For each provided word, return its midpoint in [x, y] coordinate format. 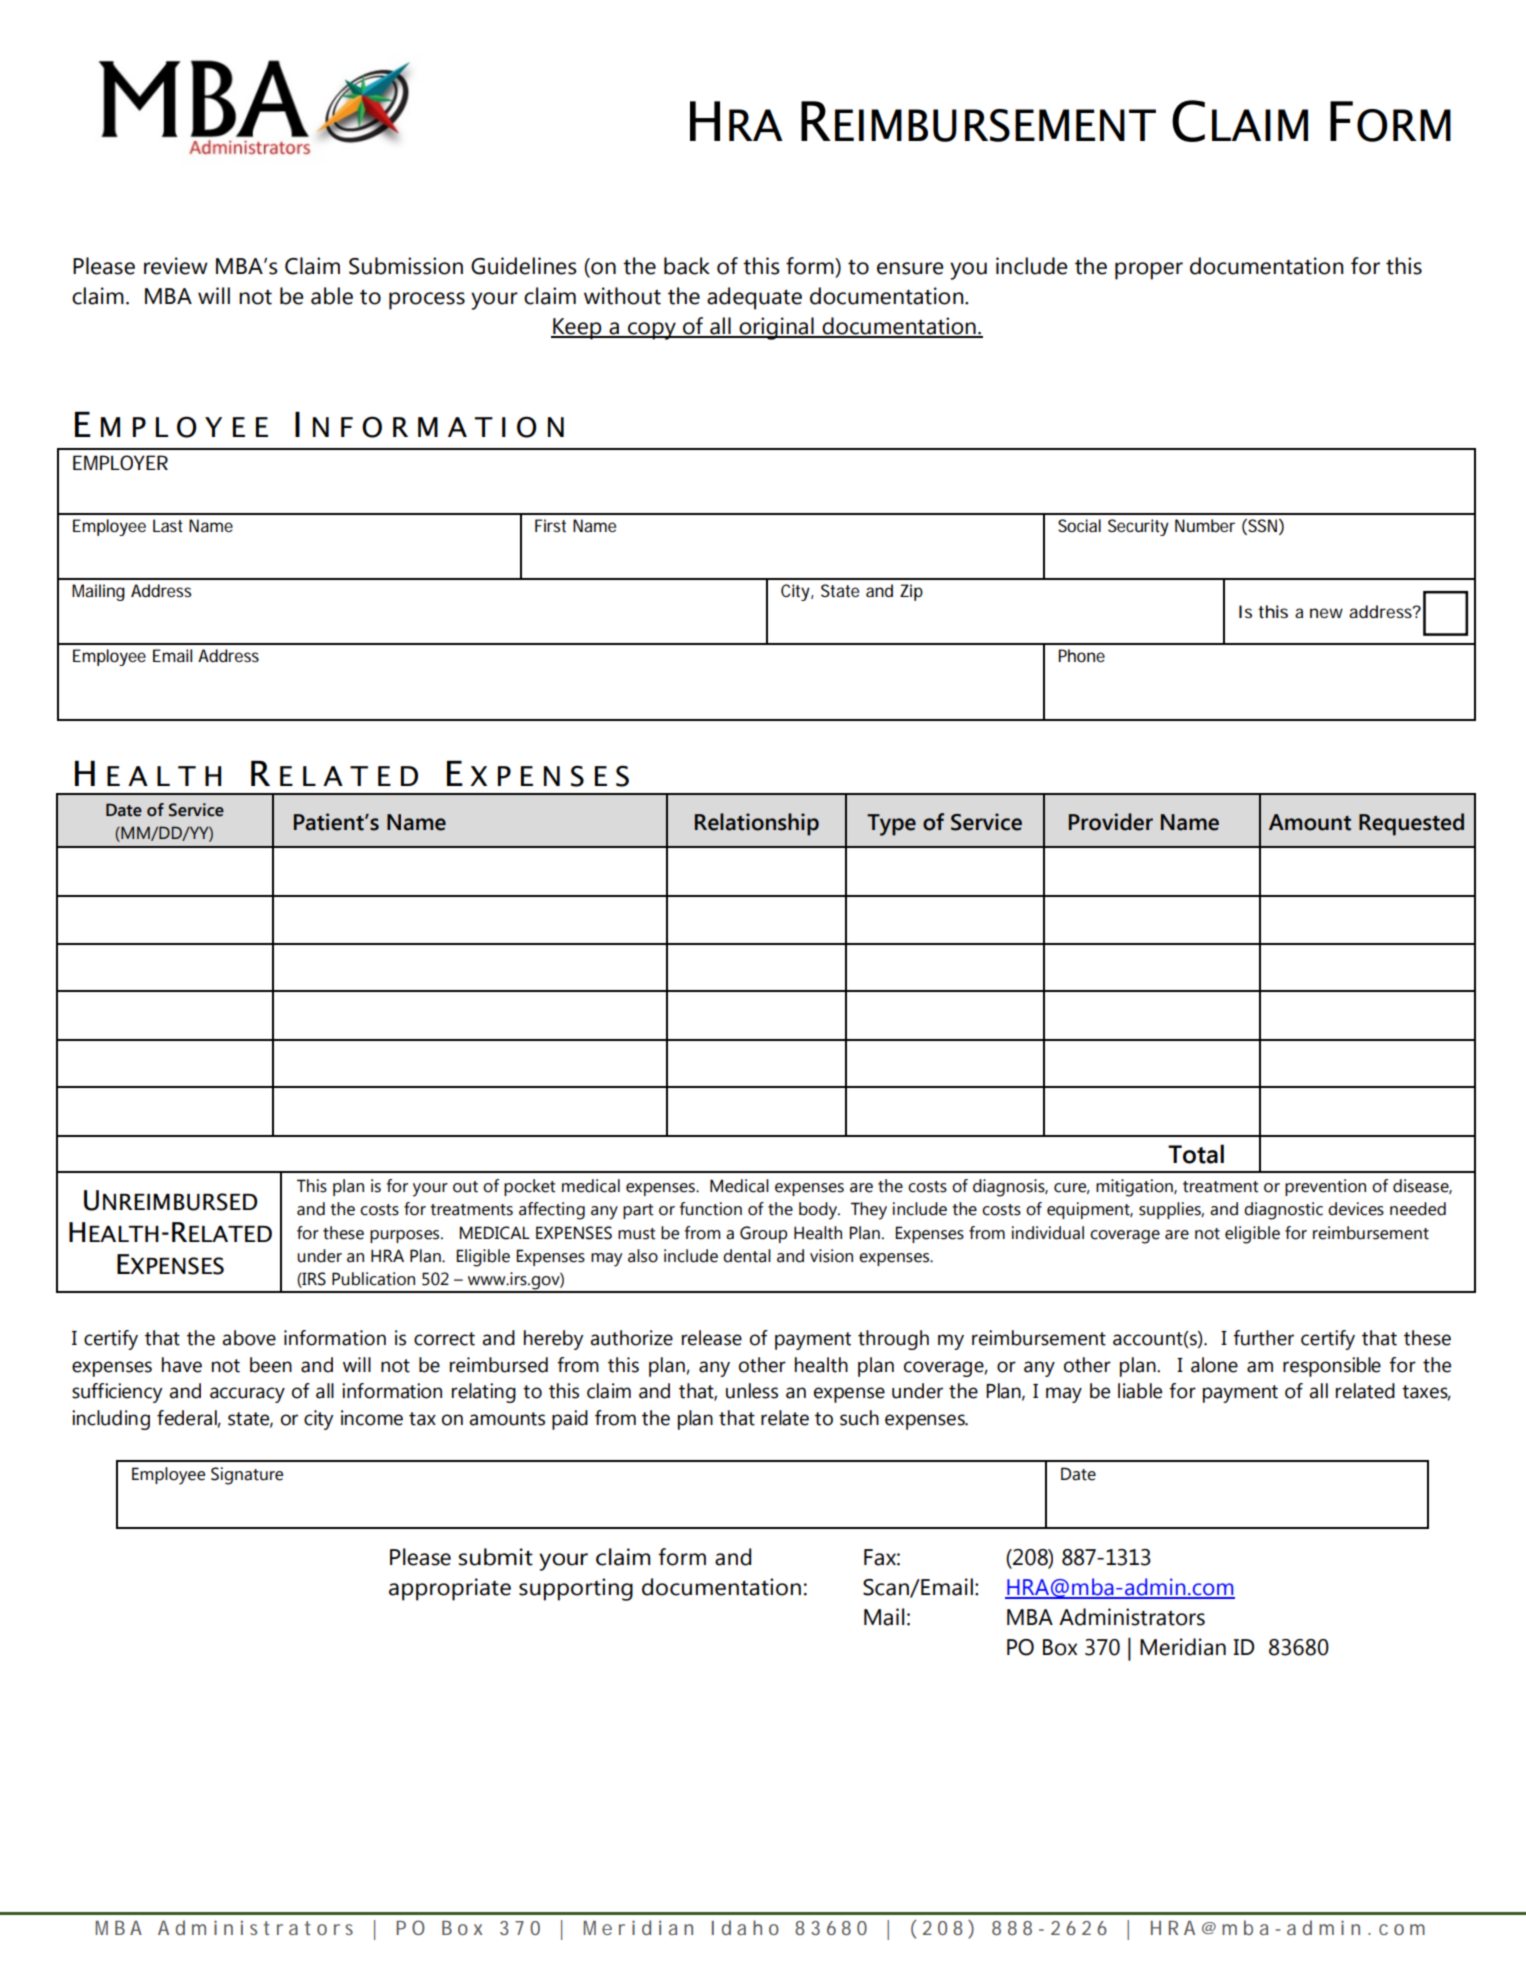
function [710, 1209]
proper [1149, 271]
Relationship [757, 824]
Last [168, 525]
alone [1214, 1365]
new [1326, 613]
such [859, 1418]
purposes [406, 1236]
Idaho [745, 1927]
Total [1196, 1154]
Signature [247, 1476]
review [176, 266]
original [776, 328]
